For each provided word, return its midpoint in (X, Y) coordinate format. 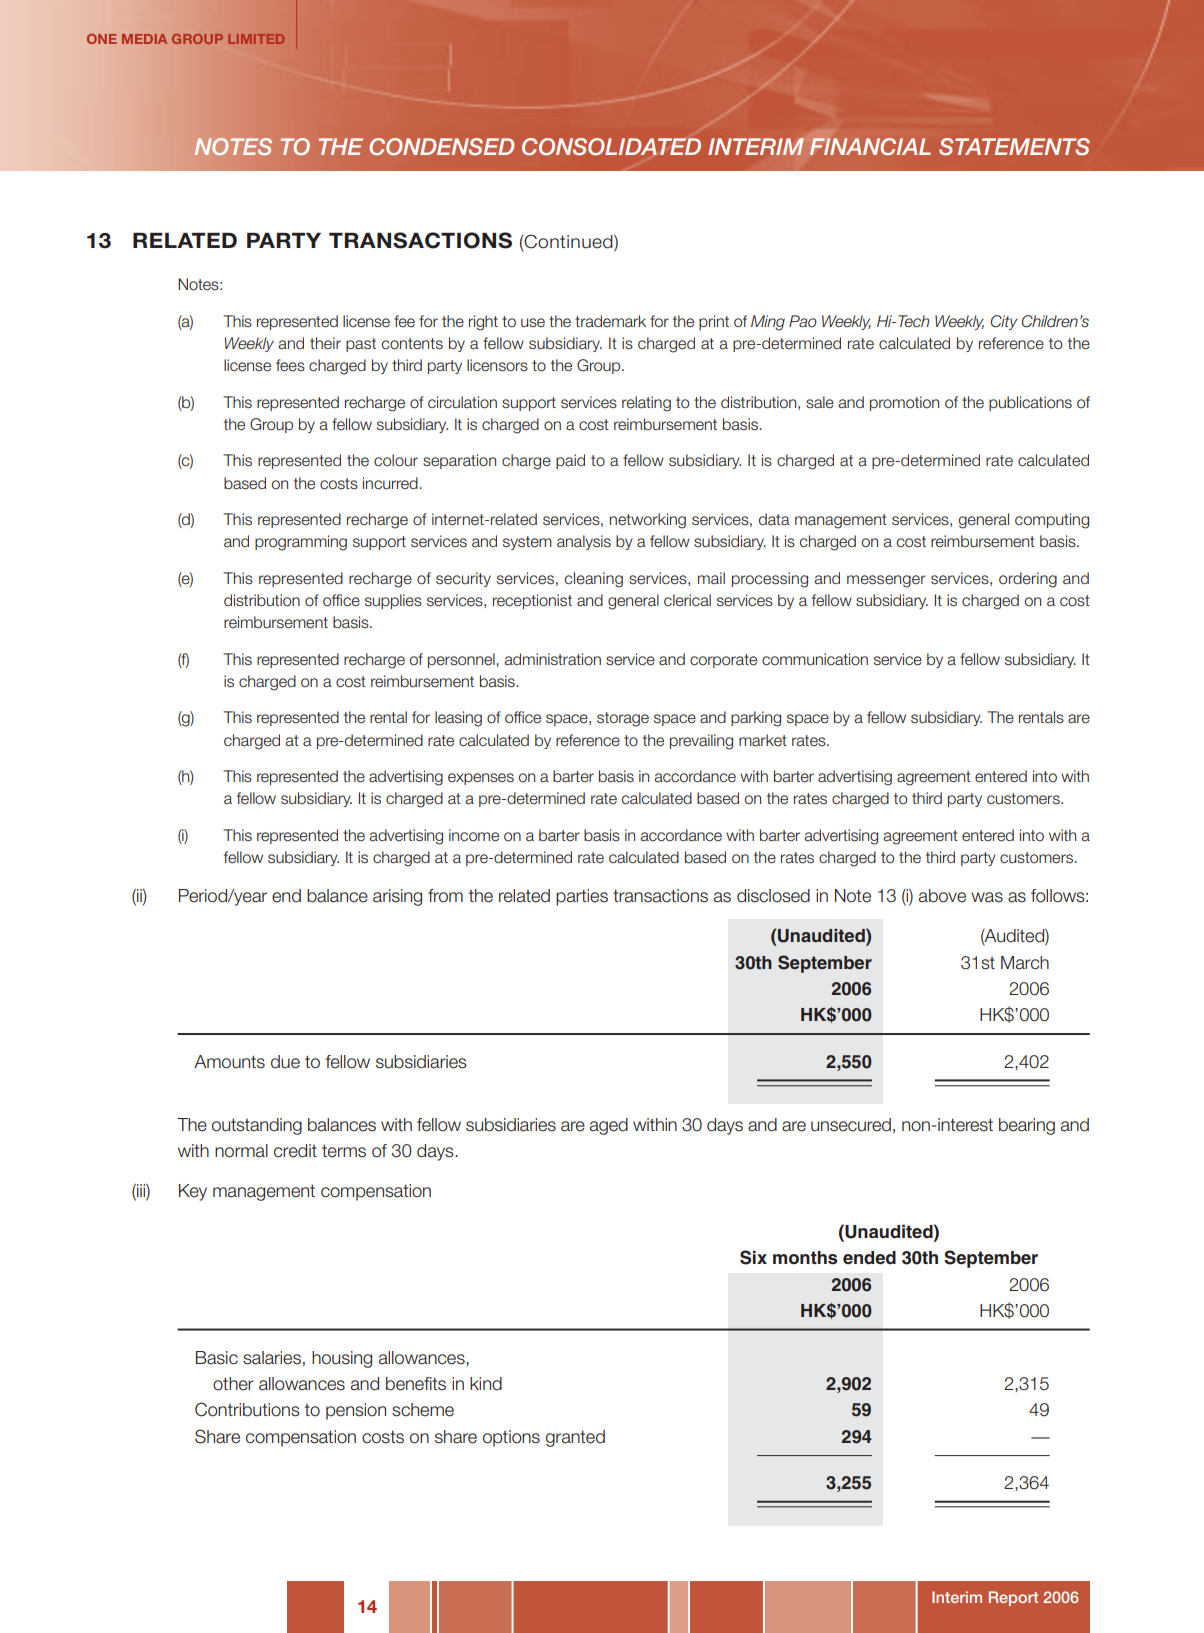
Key (193, 1192)
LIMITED (256, 39)
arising (397, 897)
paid (570, 461)
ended (869, 1258)
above (942, 896)
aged (609, 1126)
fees (290, 365)
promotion (904, 403)
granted (575, 1438)
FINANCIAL (870, 146)
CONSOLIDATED (611, 147)
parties (582, 897)
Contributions (247, 1409)
